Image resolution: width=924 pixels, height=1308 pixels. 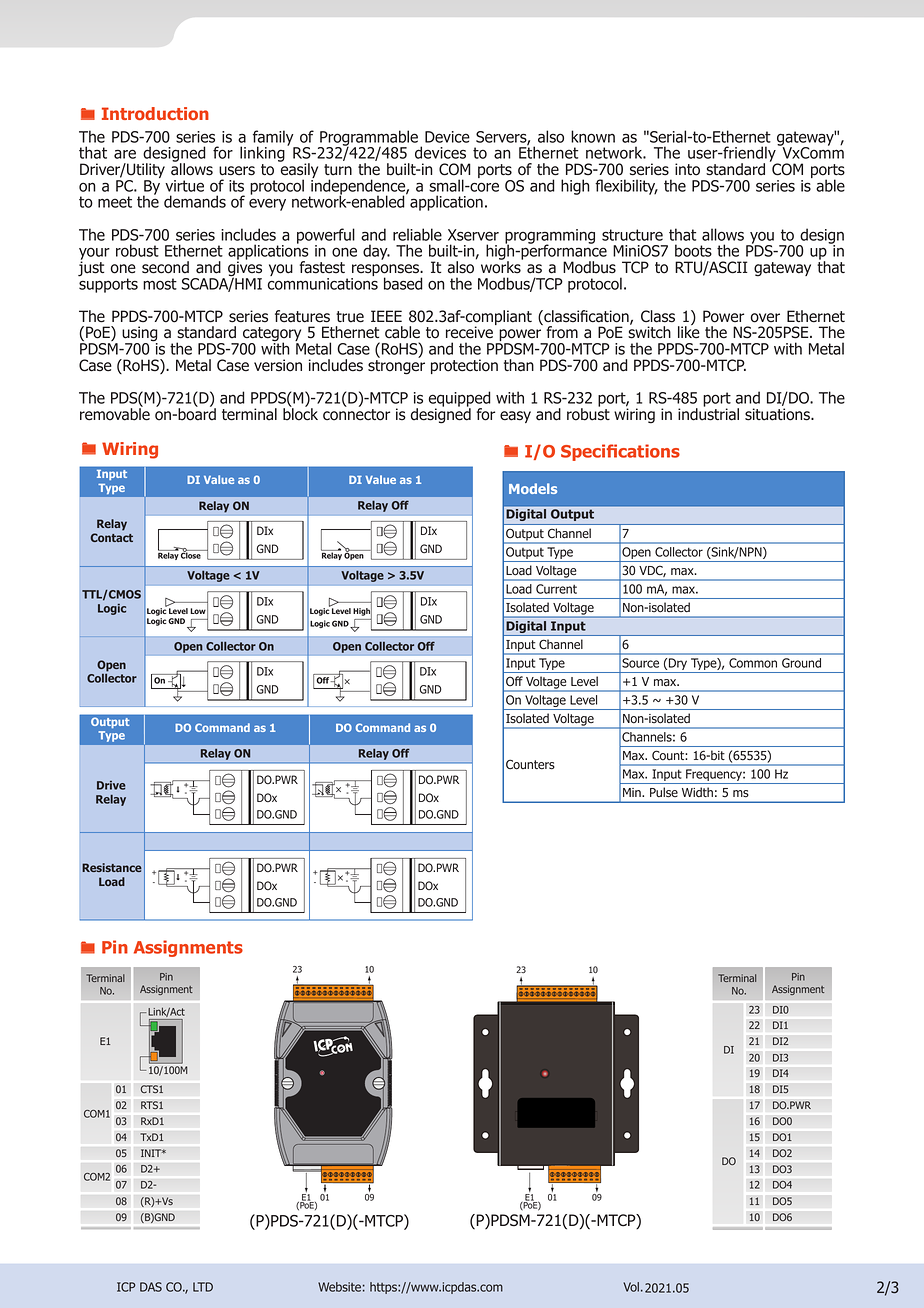 What do you see at coordinates (155, 113) in the screenshot?
I see `Introduction` at bounding box center [155, 113].
